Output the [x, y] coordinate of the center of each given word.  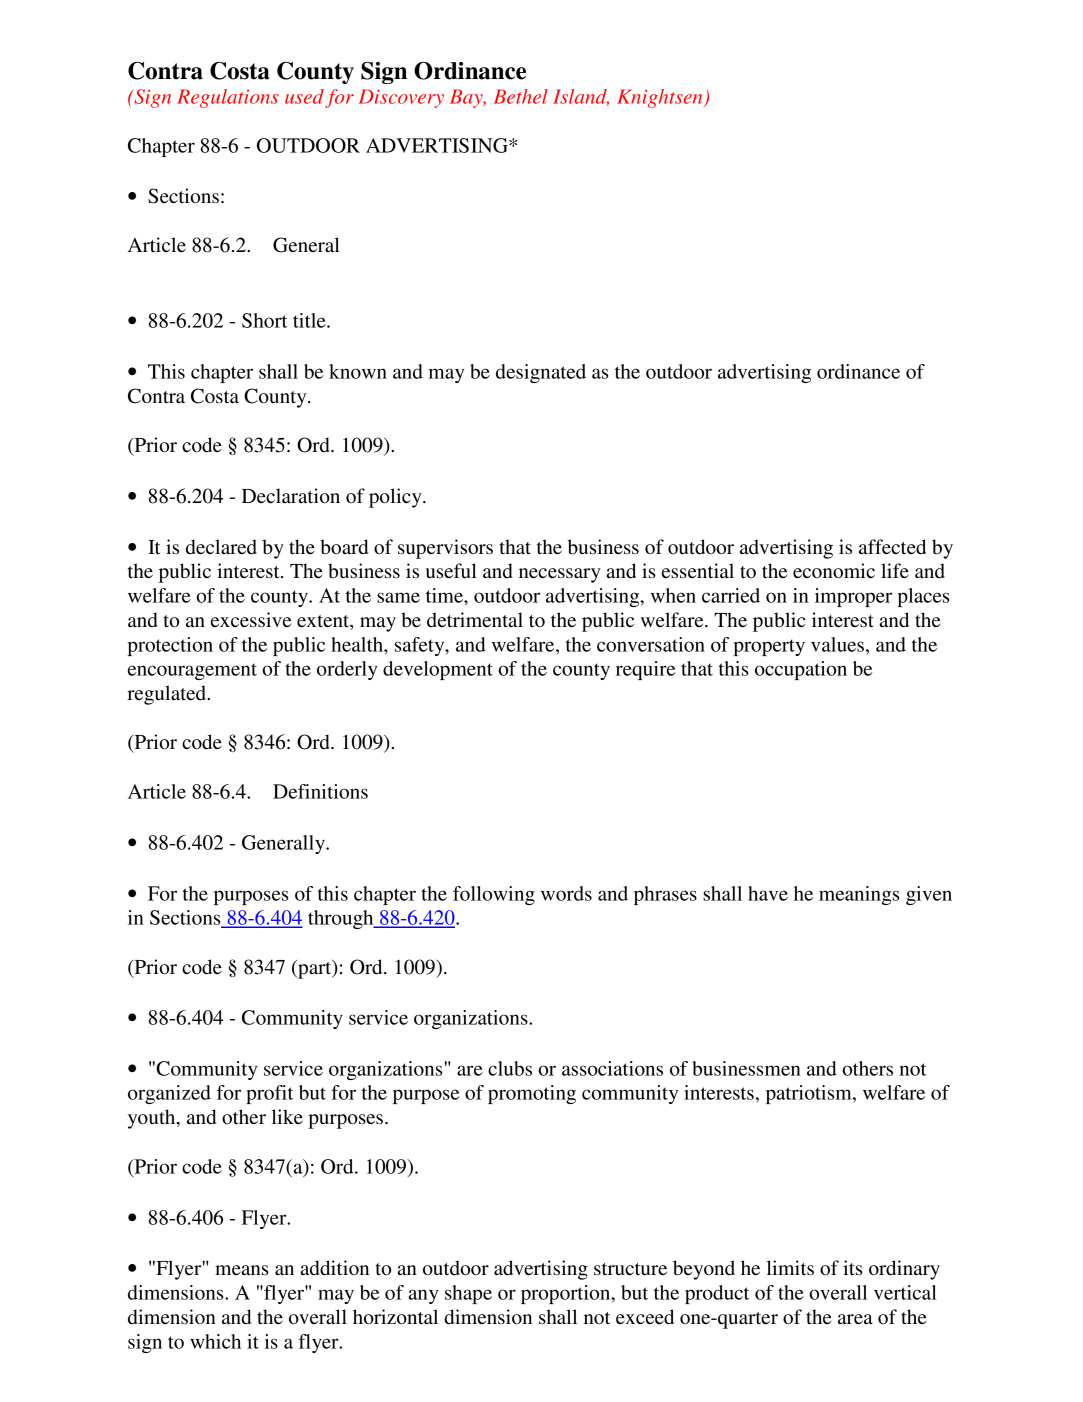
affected [892, 547]
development [438, 670]
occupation [801, 670]
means [242, 1270]
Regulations [228, 98]
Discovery [401, 98]
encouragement [192, 671]
